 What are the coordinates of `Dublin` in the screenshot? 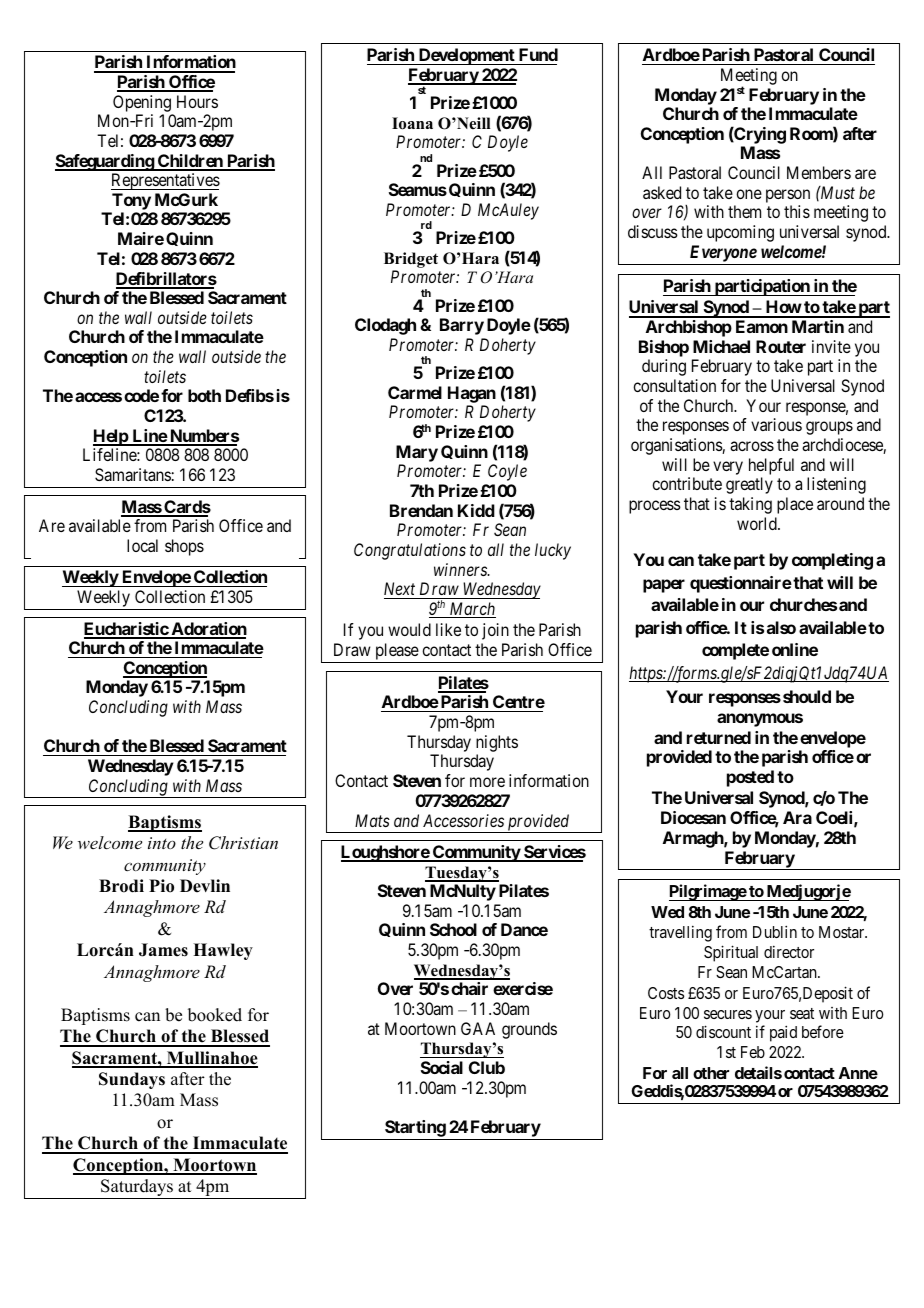 It's located at (775, 931).
